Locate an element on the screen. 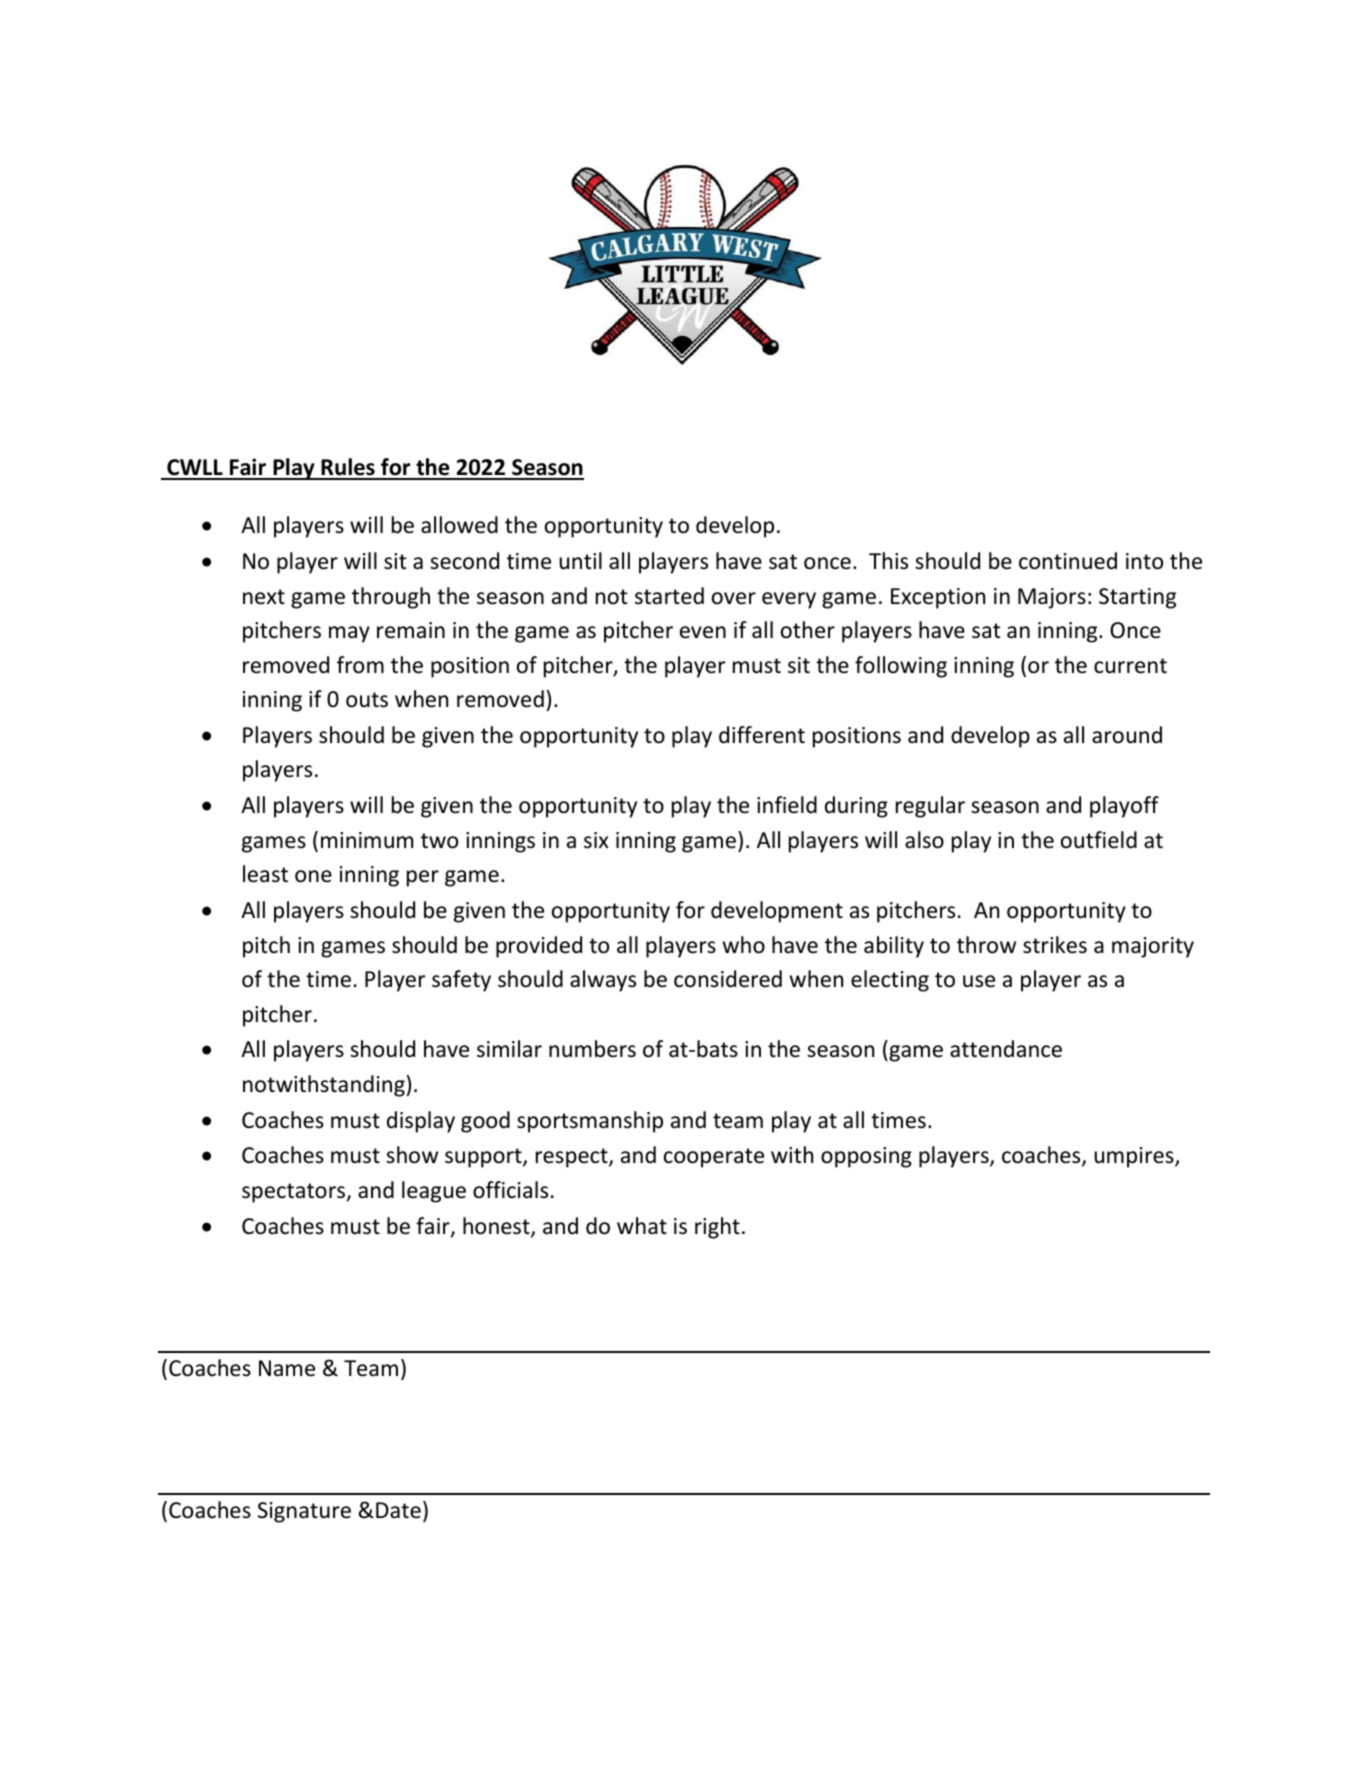 The height and width of the screenshot is (1769, 1367). different is located at coordinates (762, 735).
